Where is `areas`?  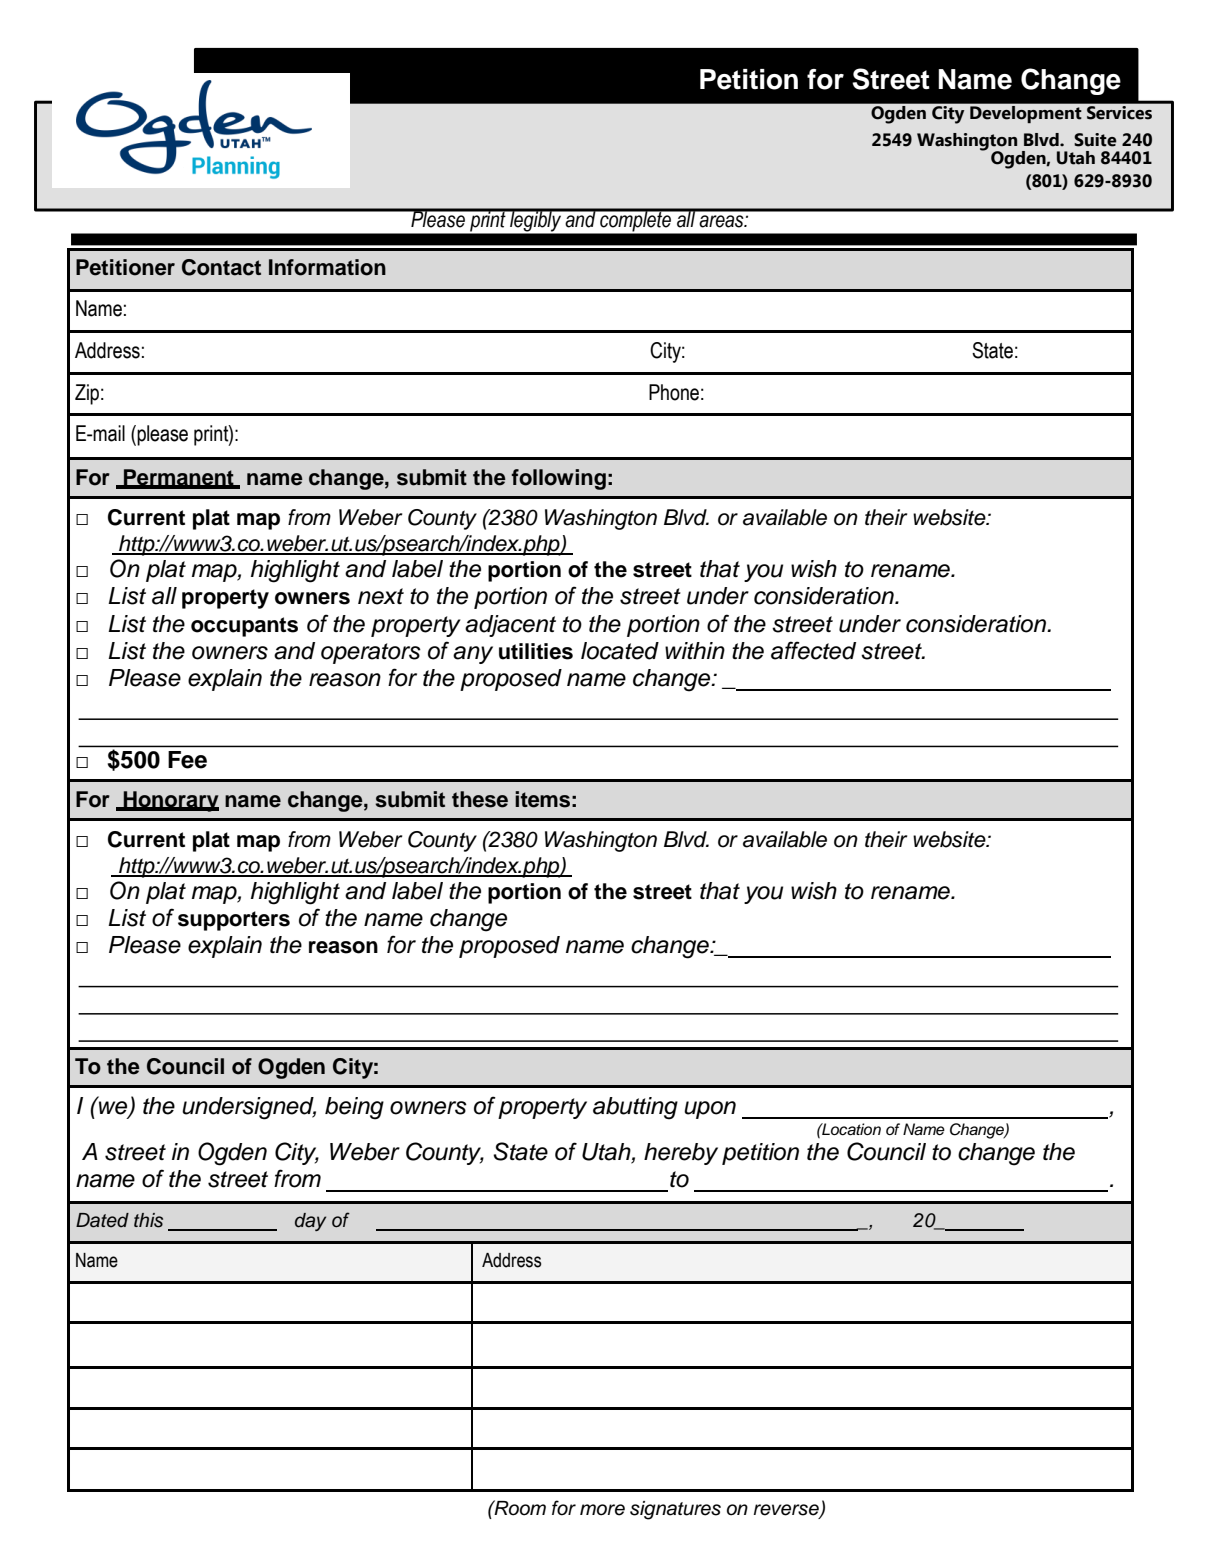
areas is located at coordinates (722, 221).
